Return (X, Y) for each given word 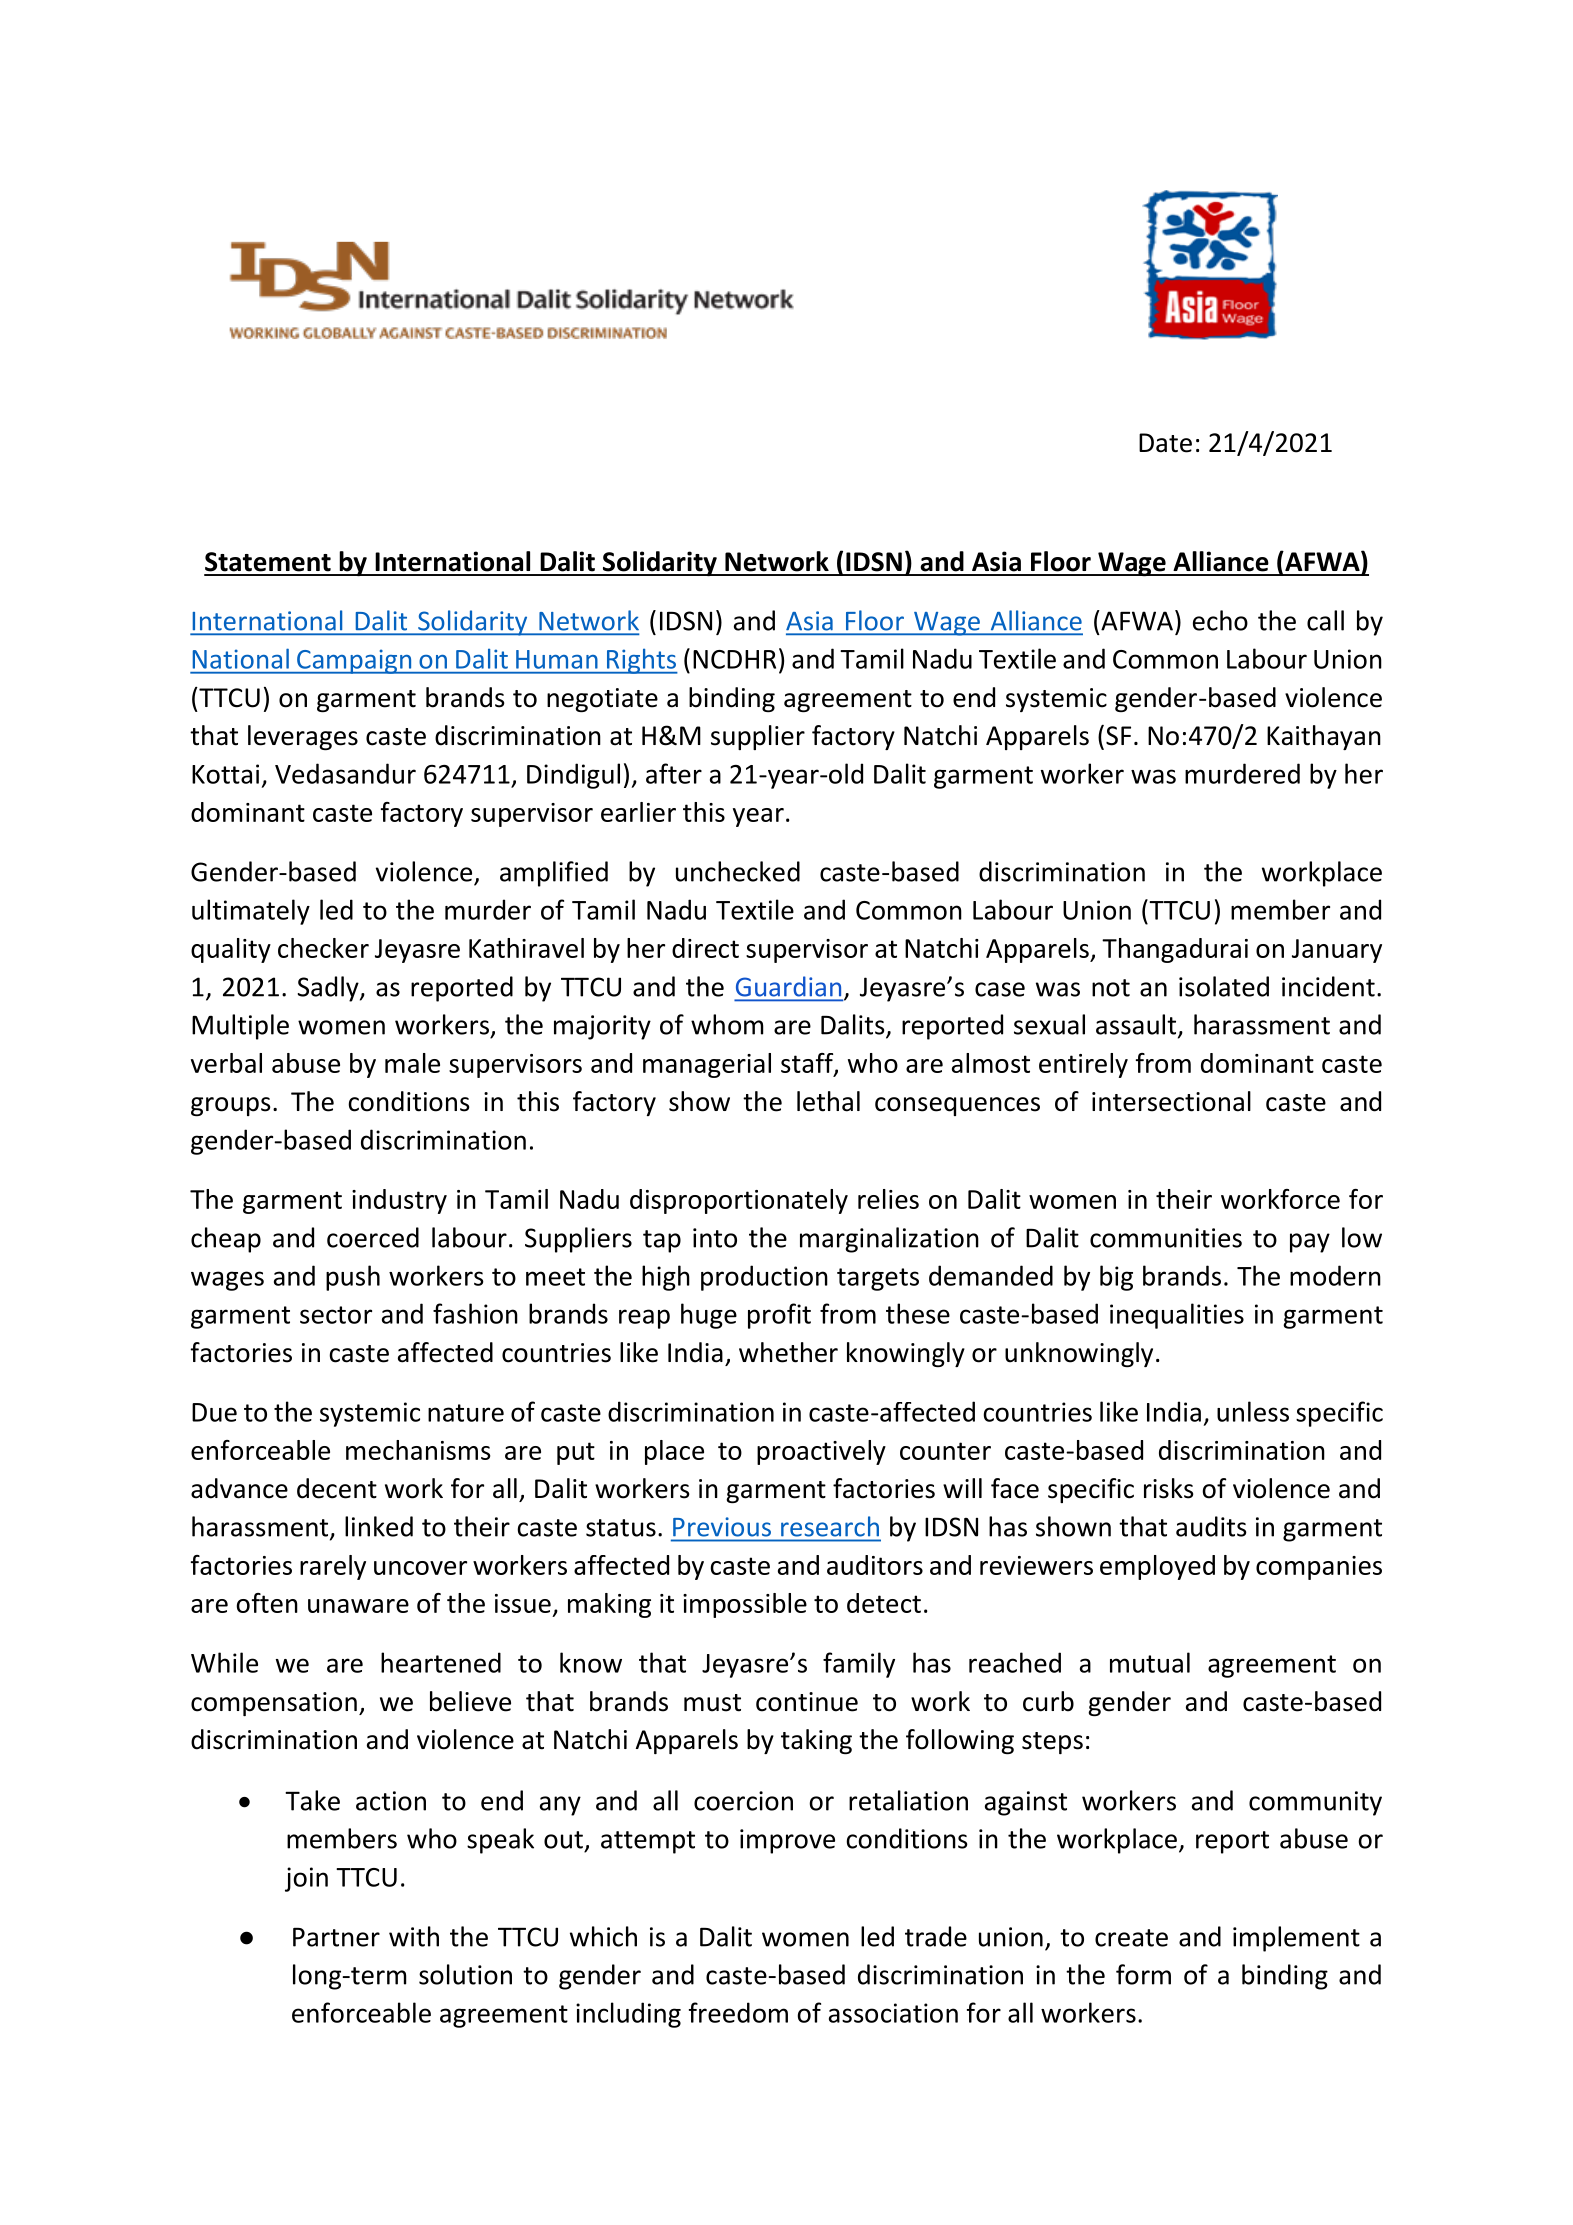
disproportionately (739, 1201)
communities (1166, 1238)
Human (557, 659)
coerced (373, 1237)
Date (1165, 443)
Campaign (354, 661)
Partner (336, 1937)
